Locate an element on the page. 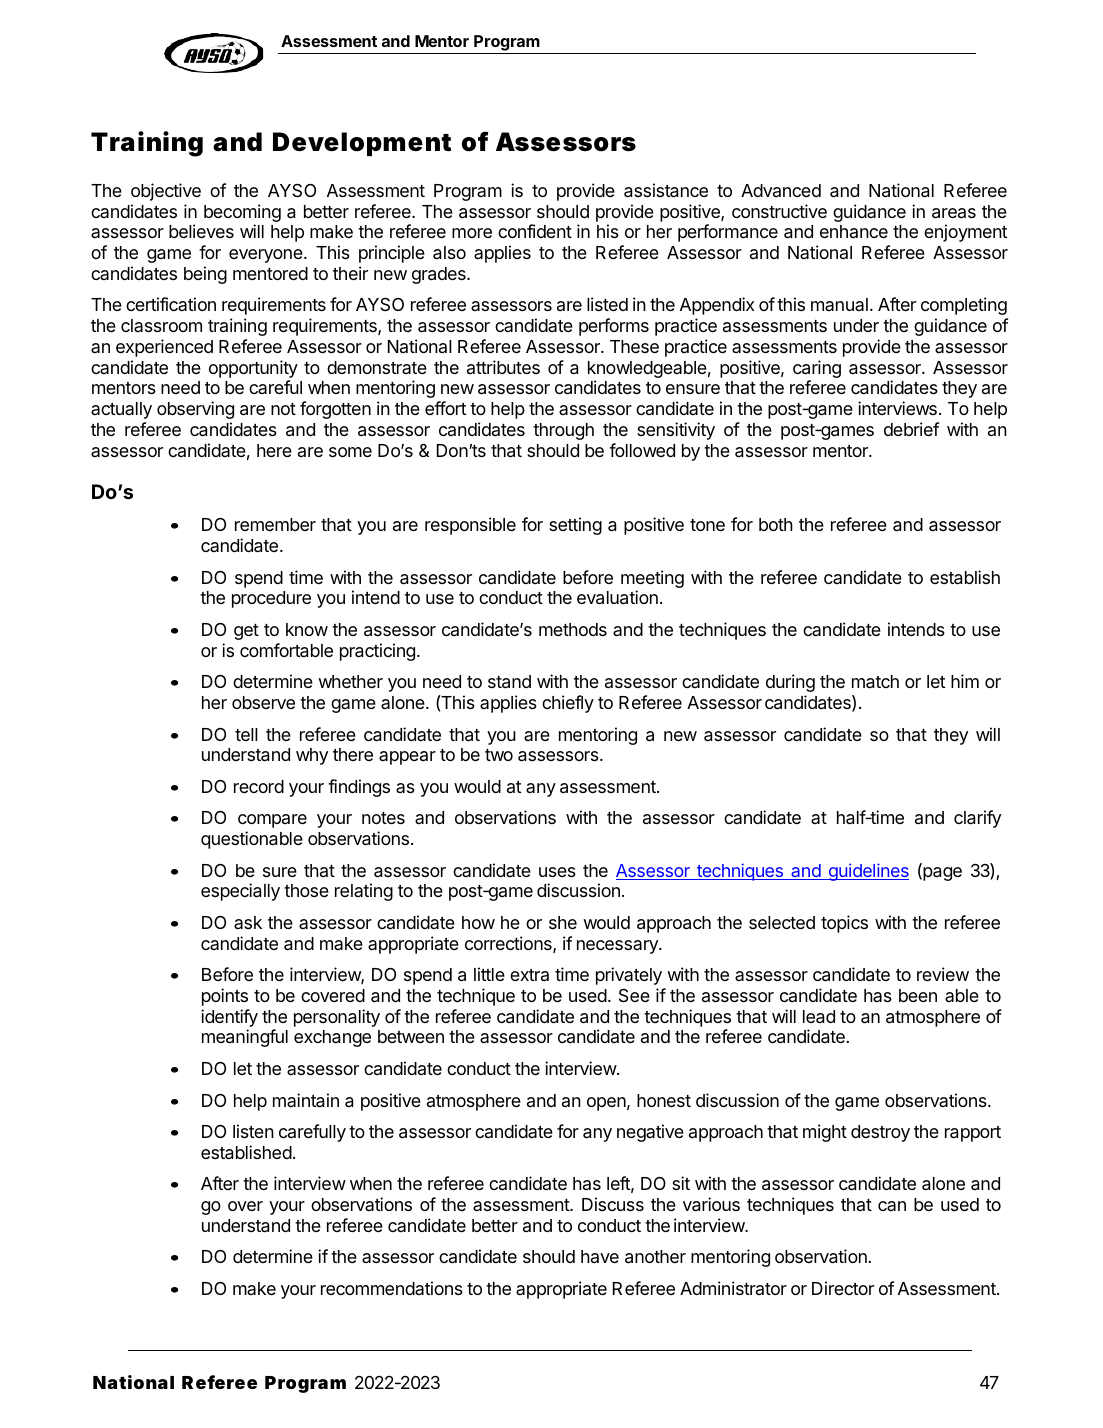  debrief is located at coordinates (911, 429).
